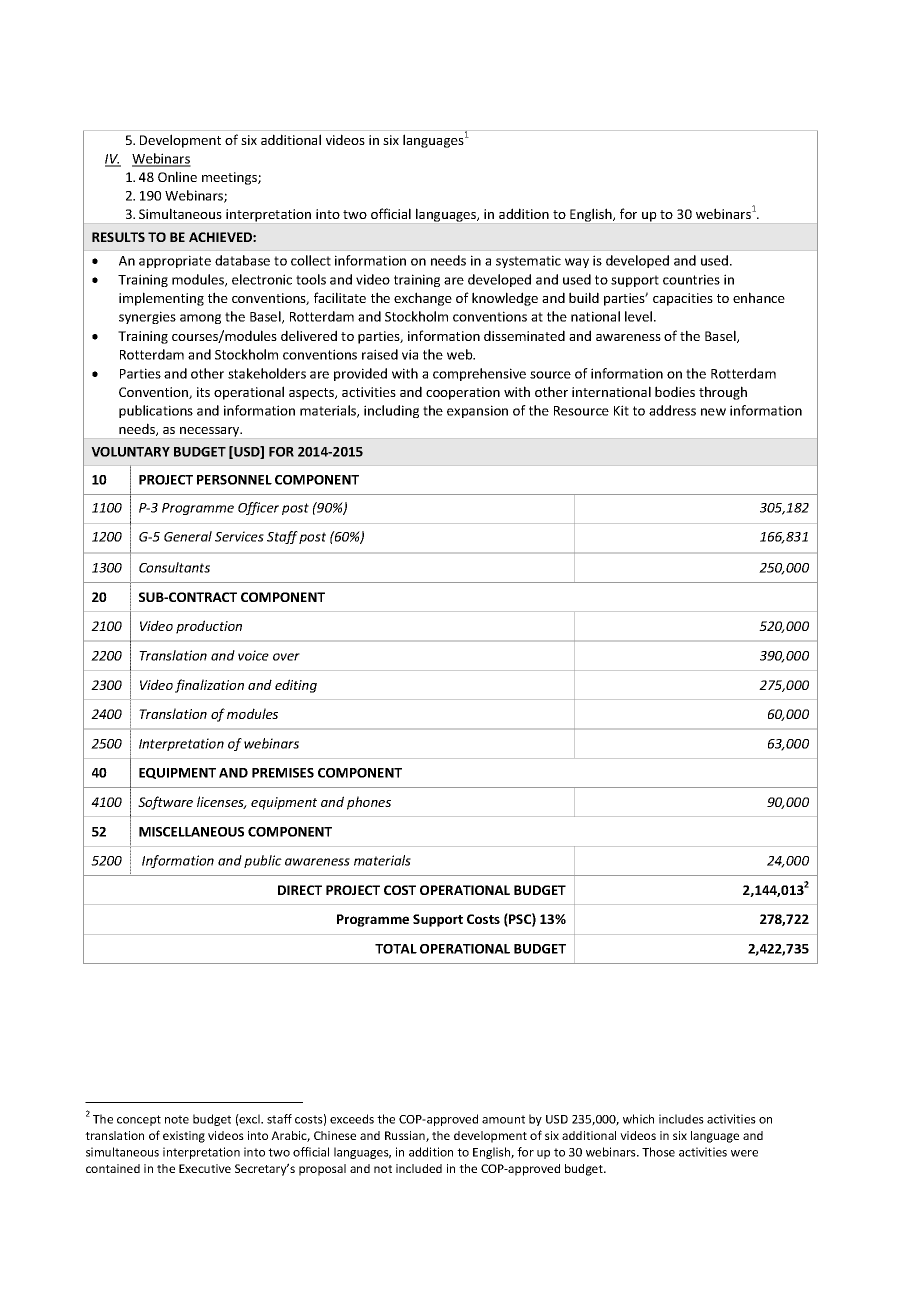  What do you see at coordinates (184, 1137) in the image?
I see `existing` at bounding box center [184, 1137].
